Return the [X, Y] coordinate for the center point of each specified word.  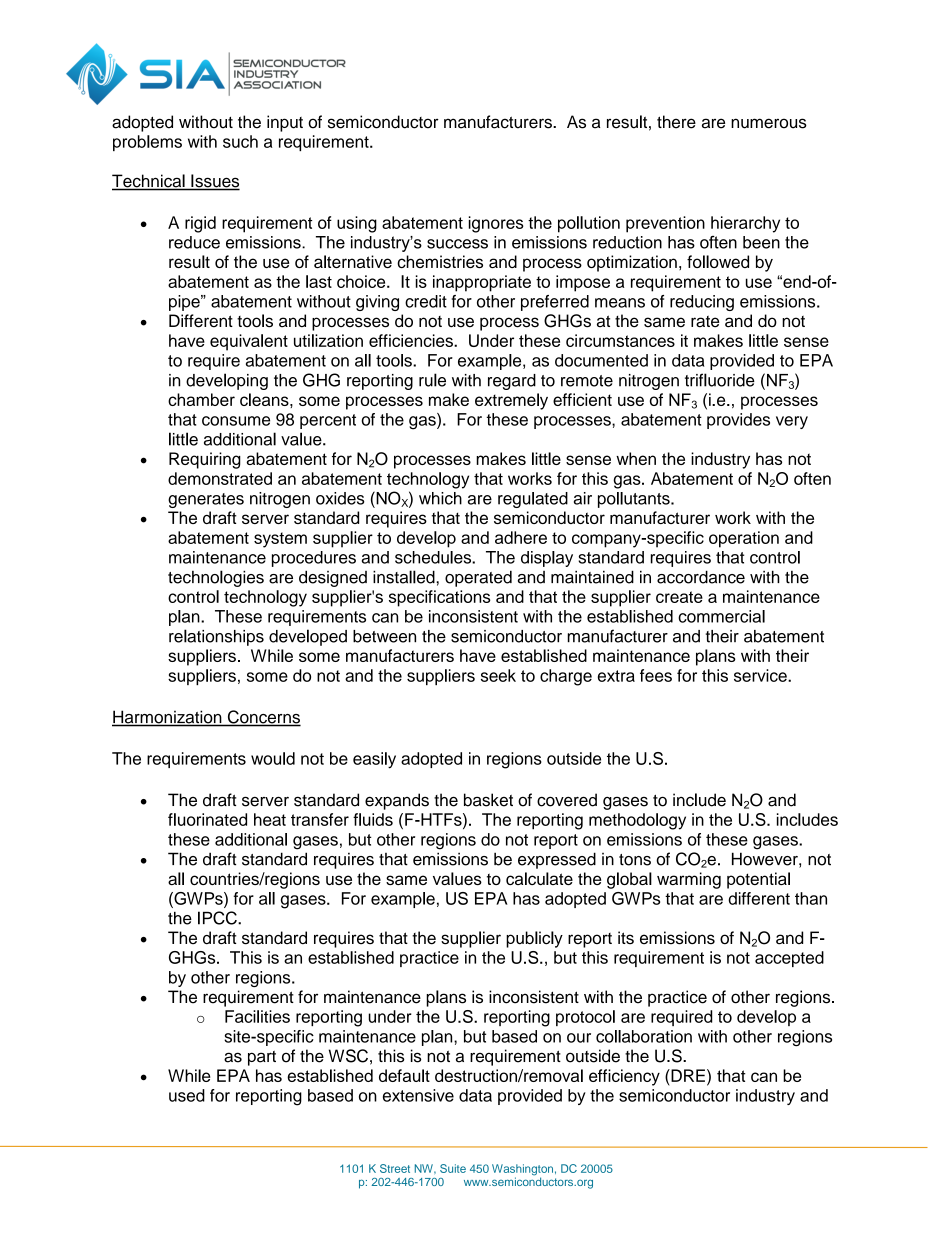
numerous [769, 123]
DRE [687, 1075]
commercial [721, 616]
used [187, 1095]
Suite [453, 1168]
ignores [496, 224]
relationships [216, 637]
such [240, 141]
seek [498, 675]
